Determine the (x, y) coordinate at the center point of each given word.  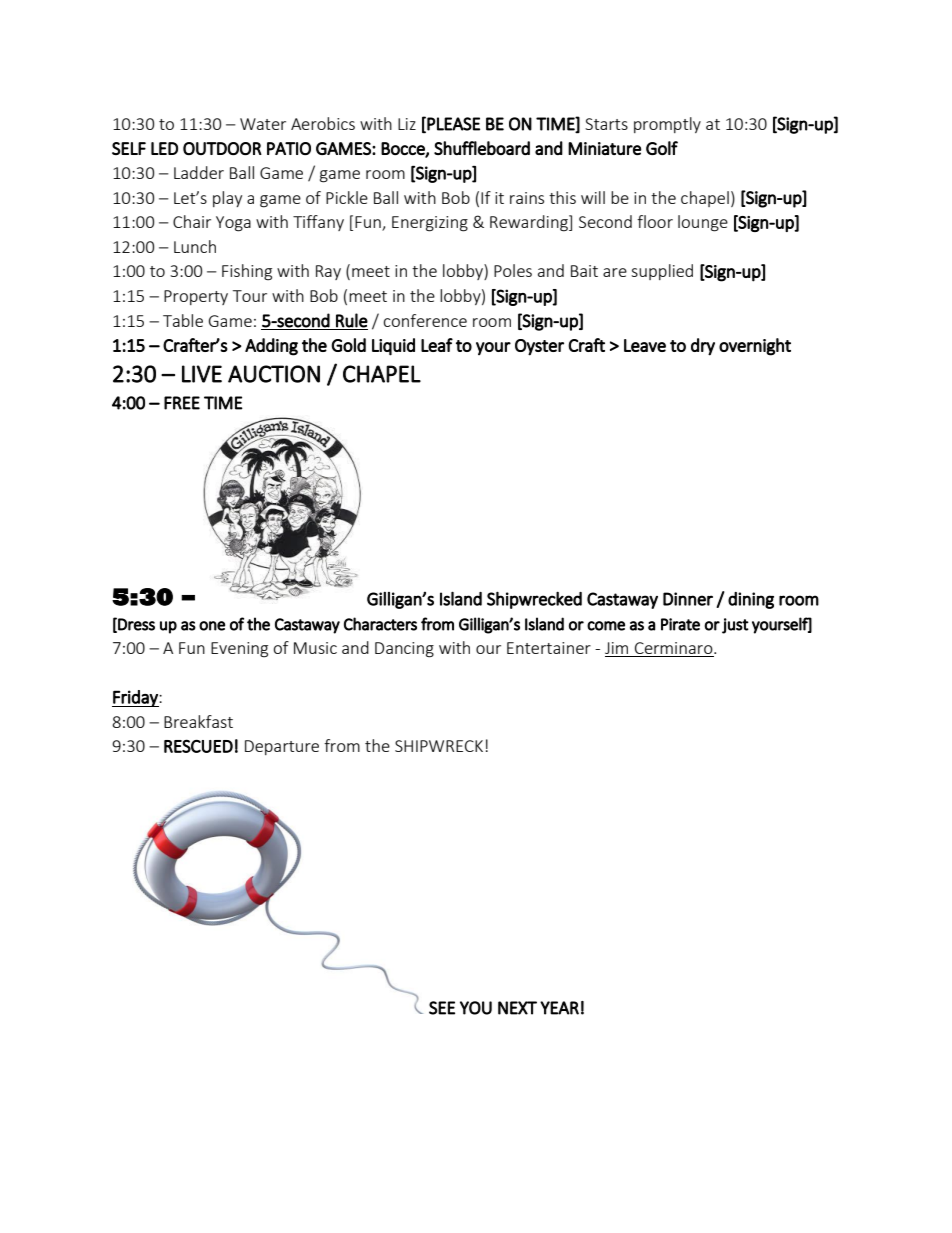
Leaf (437, 345)
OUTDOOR (222, 148)
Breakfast (198, 721)
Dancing (404, 650)
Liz (407, 124)
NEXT (517, 1008)
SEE (442, 1008)
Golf (662, 148)
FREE (182, 403)
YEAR (559, 1008)
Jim (616, 648)
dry (703, 347)
